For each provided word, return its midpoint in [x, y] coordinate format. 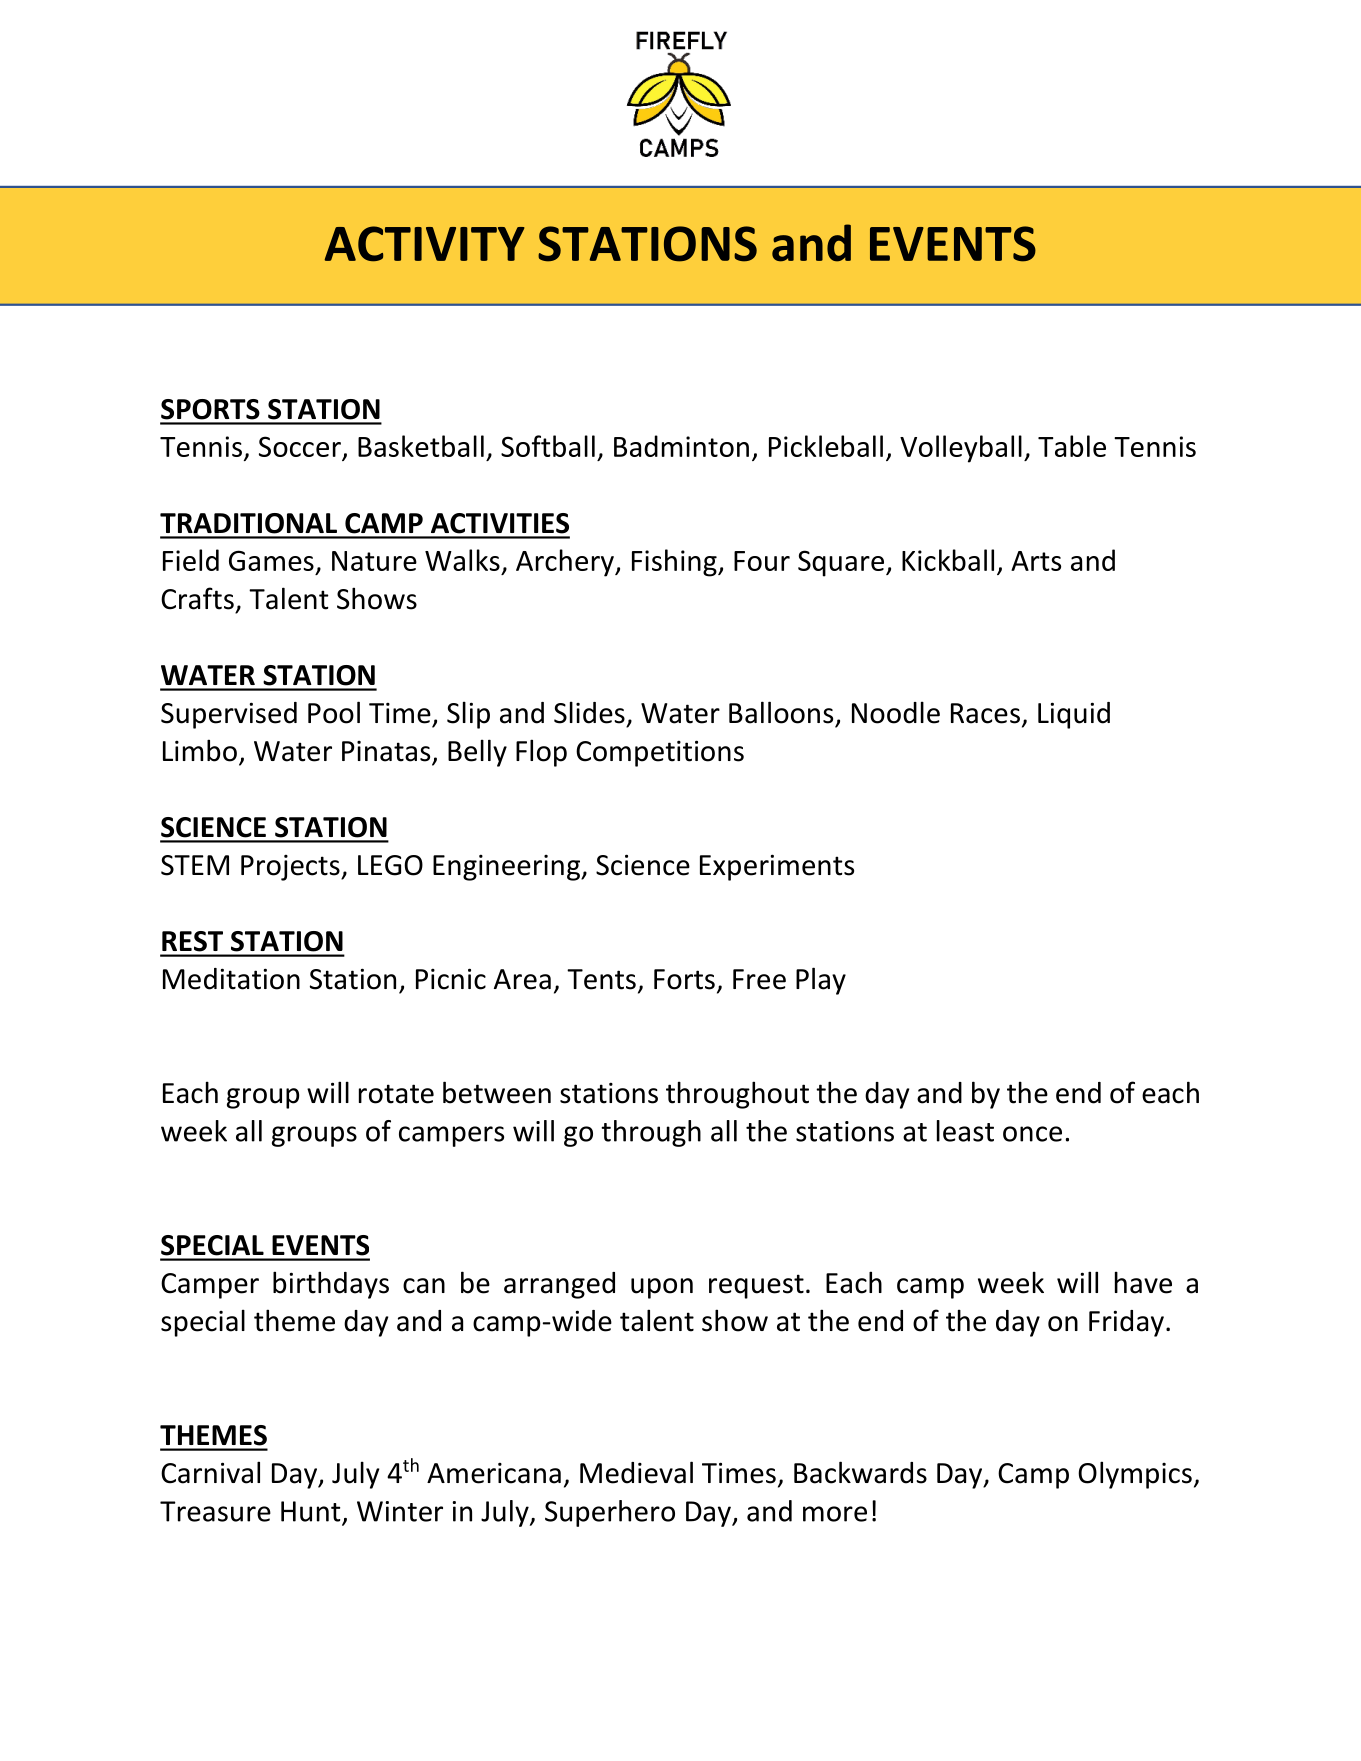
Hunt [312, 1512]
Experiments [777, 867]
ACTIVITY [424, 244]
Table [1072, 446]
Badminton [681, 446]
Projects [291, 868]
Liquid [1074, 715]
